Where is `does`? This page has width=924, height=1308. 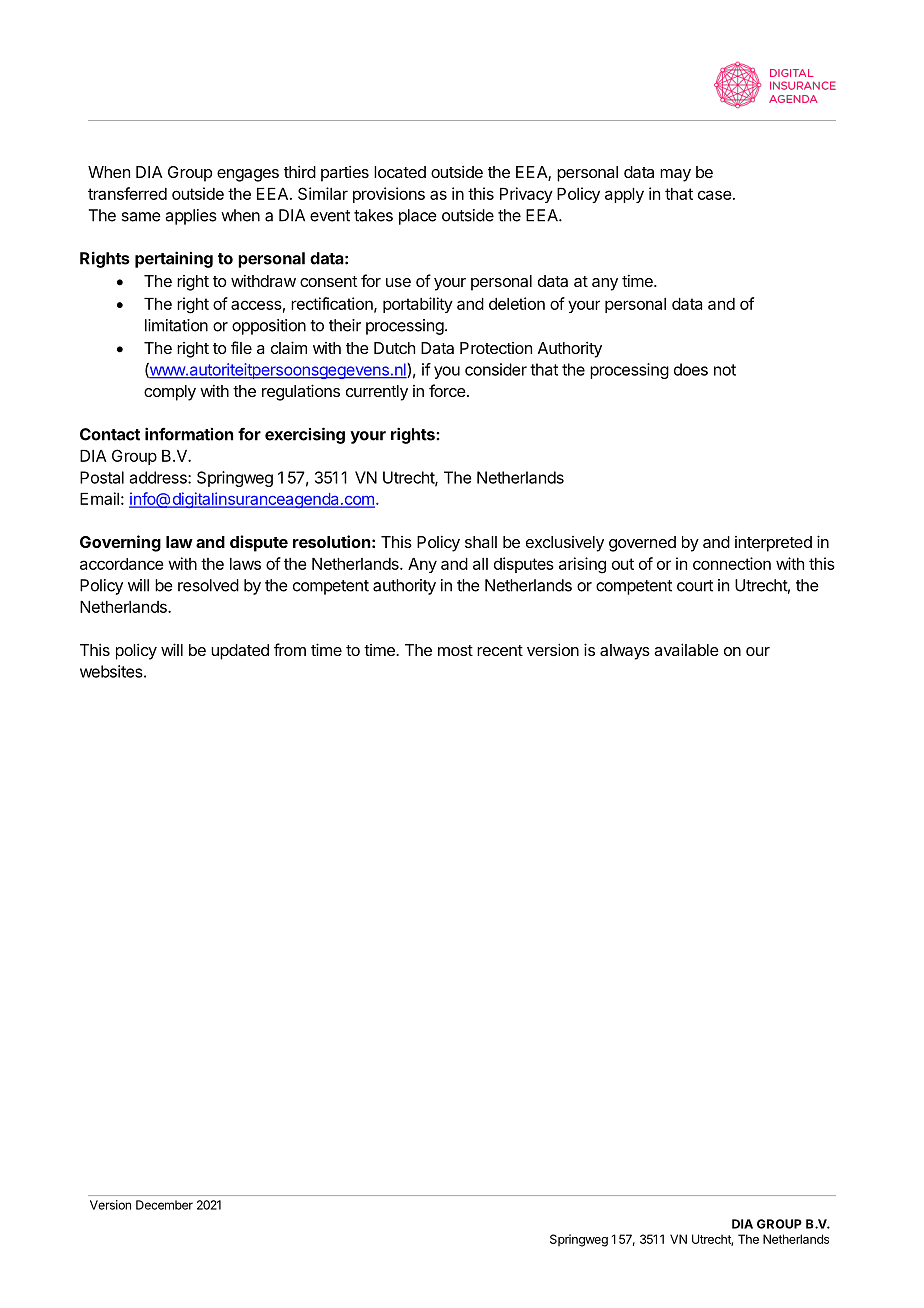
does is located at coordinates (691, 369).
